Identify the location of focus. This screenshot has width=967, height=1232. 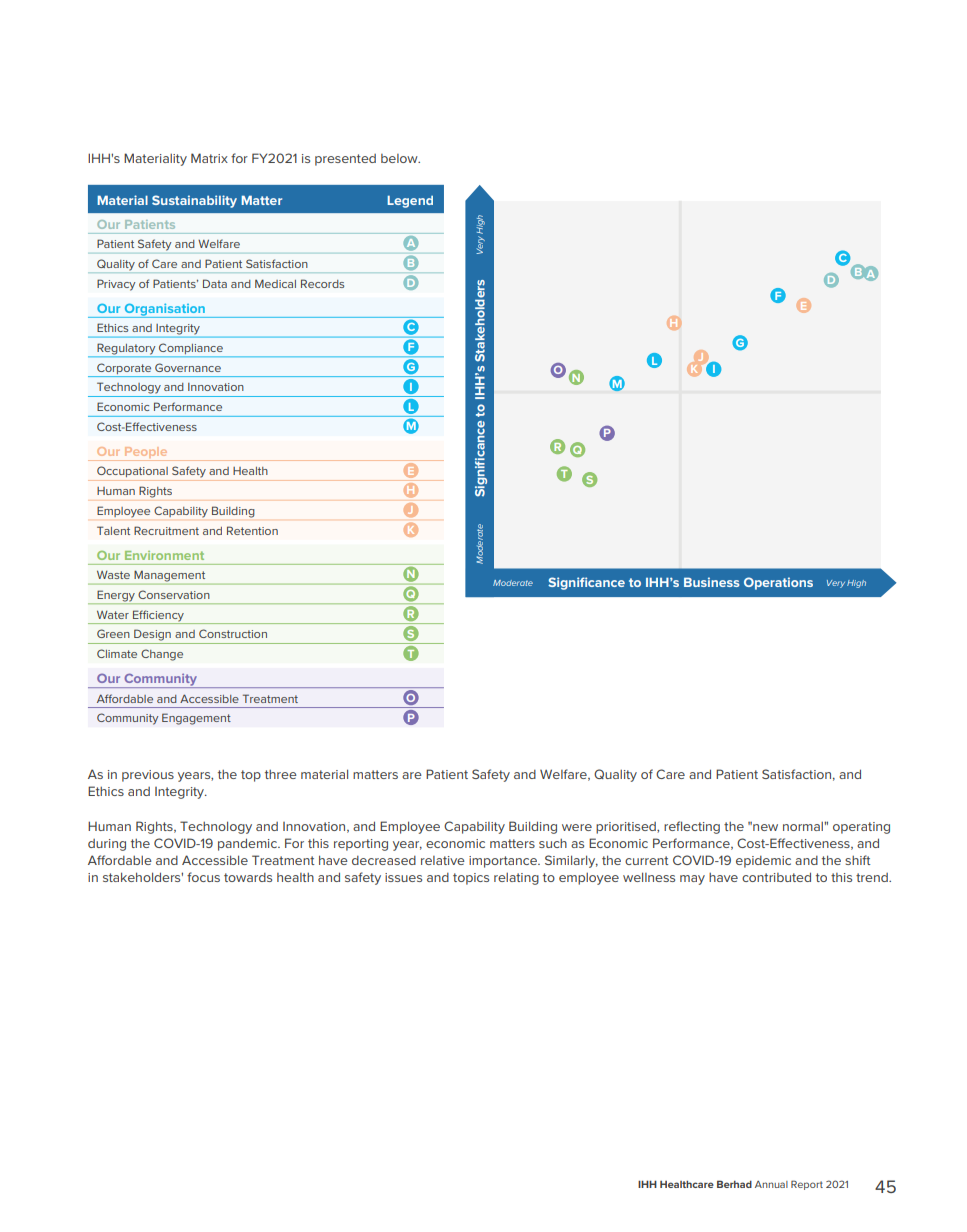
(203, 877).
